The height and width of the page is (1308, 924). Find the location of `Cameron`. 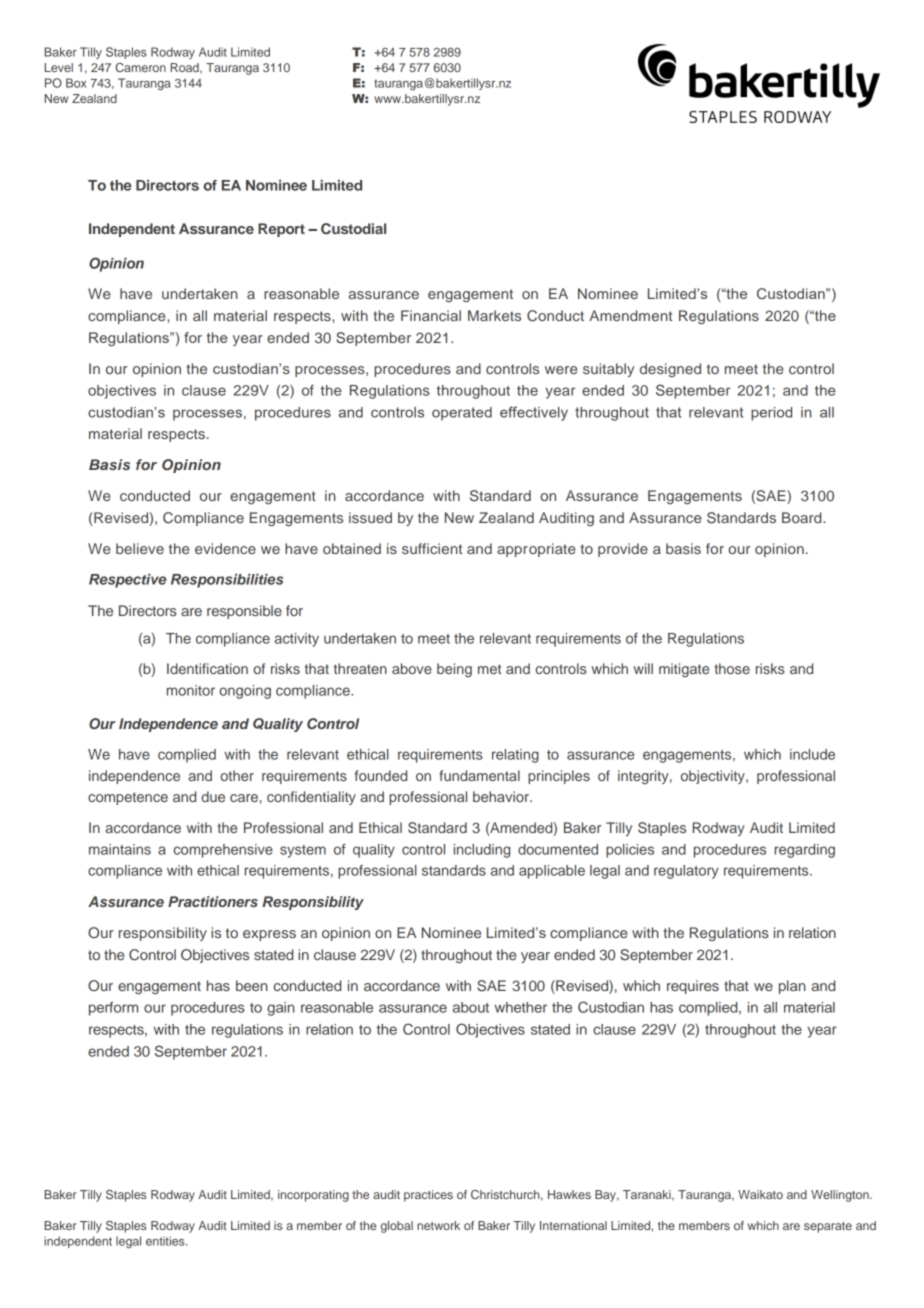

Cameron is located at coordinates (140, 67).
